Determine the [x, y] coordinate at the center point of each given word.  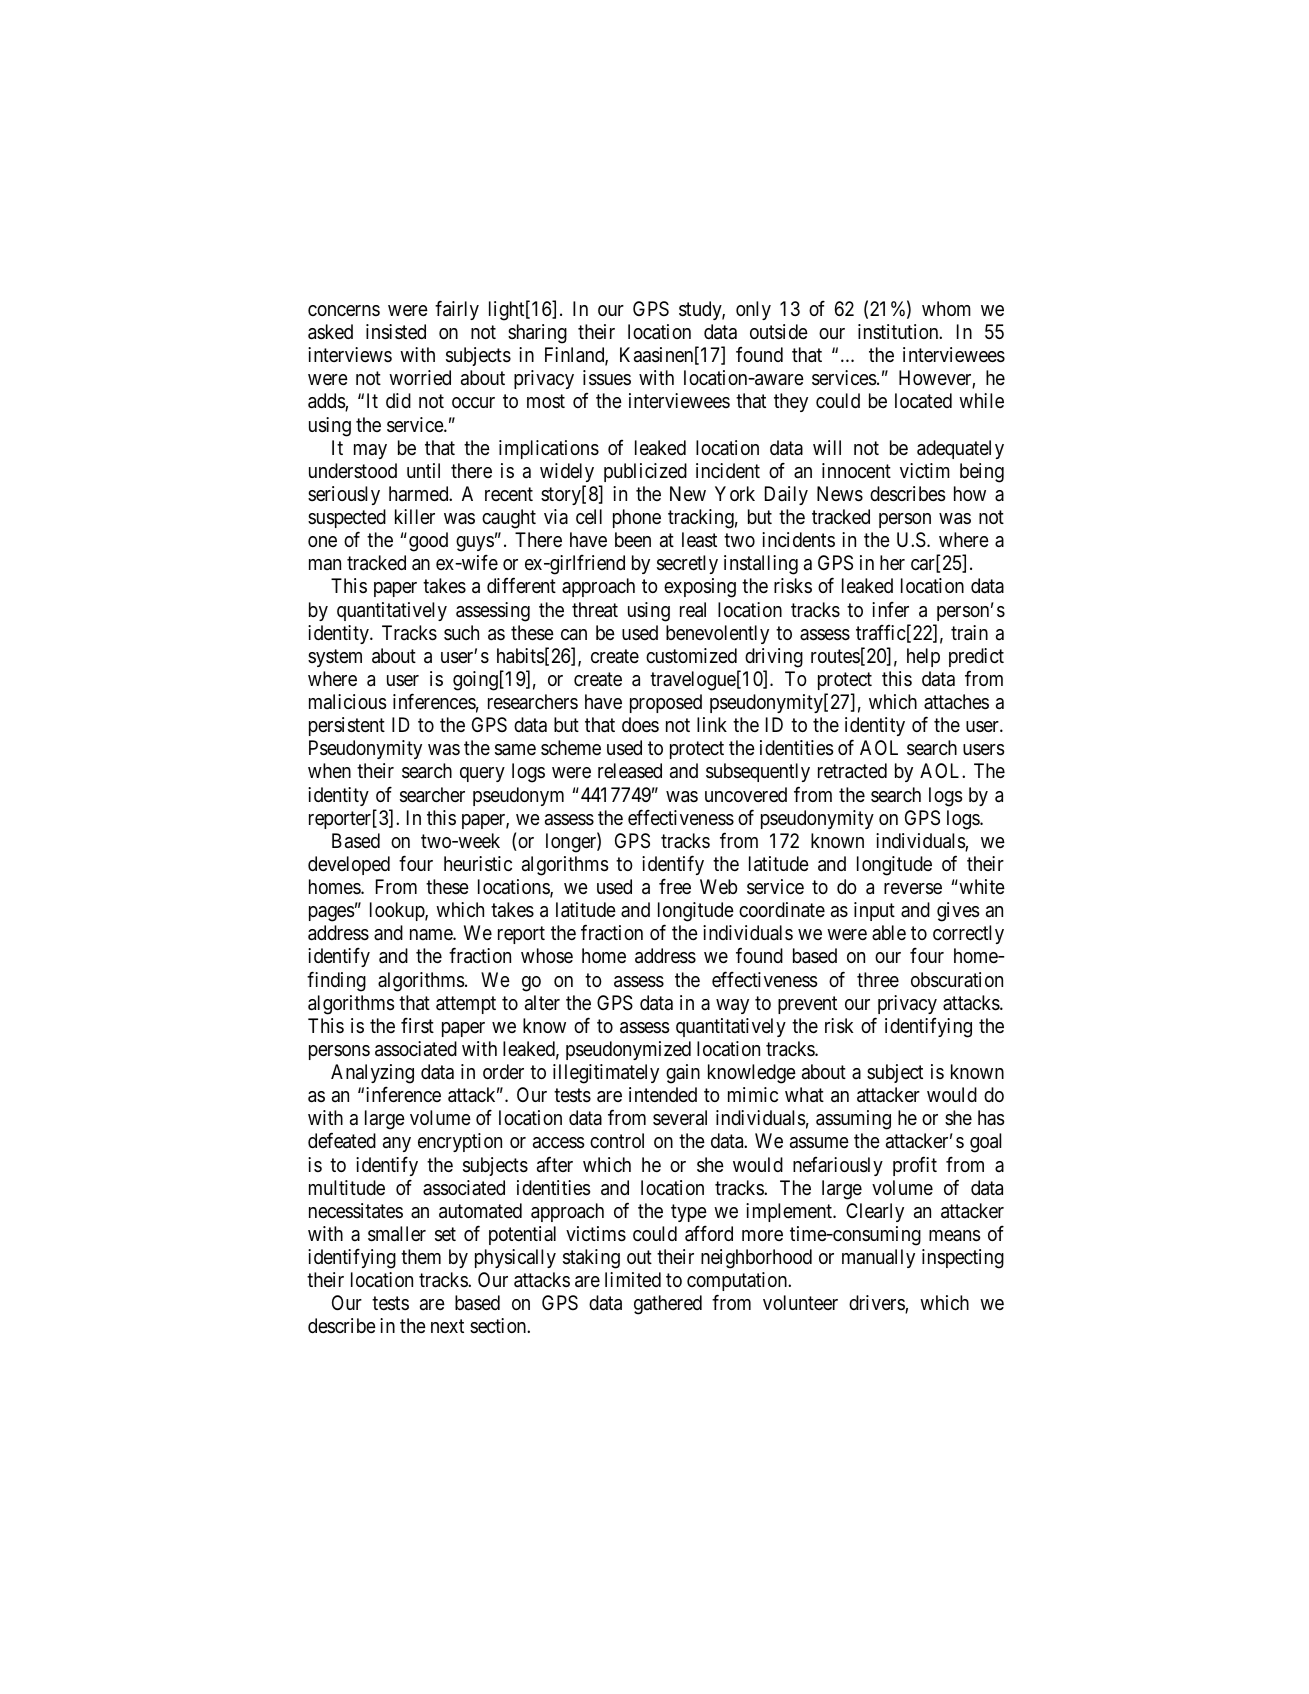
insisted [396, 332]
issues [607, 378]
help [923, 657]
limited [633, 1279]
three [878, 980]
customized [691, 655]
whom [946, 308]
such [461, 632]
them [421, 1257]
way [732, 1006]
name [432, 934]
